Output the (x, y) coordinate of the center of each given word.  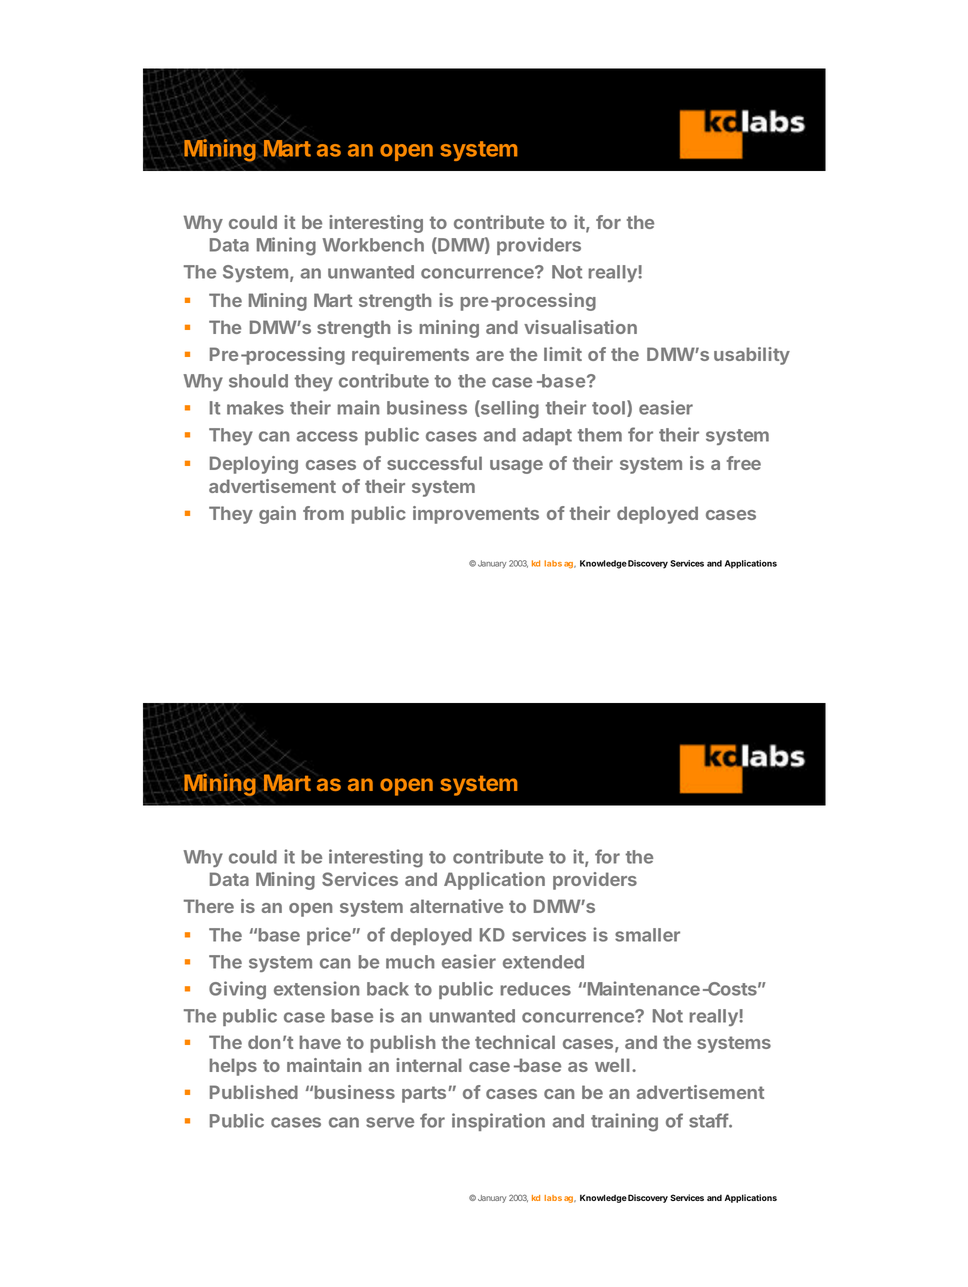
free (744, 463)
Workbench (373, 245)
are (490, 356)
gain (277, 515)
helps (233, 1067)
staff (709, 1120)
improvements (476, 515)
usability (752, 356)
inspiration (498, 1122)
